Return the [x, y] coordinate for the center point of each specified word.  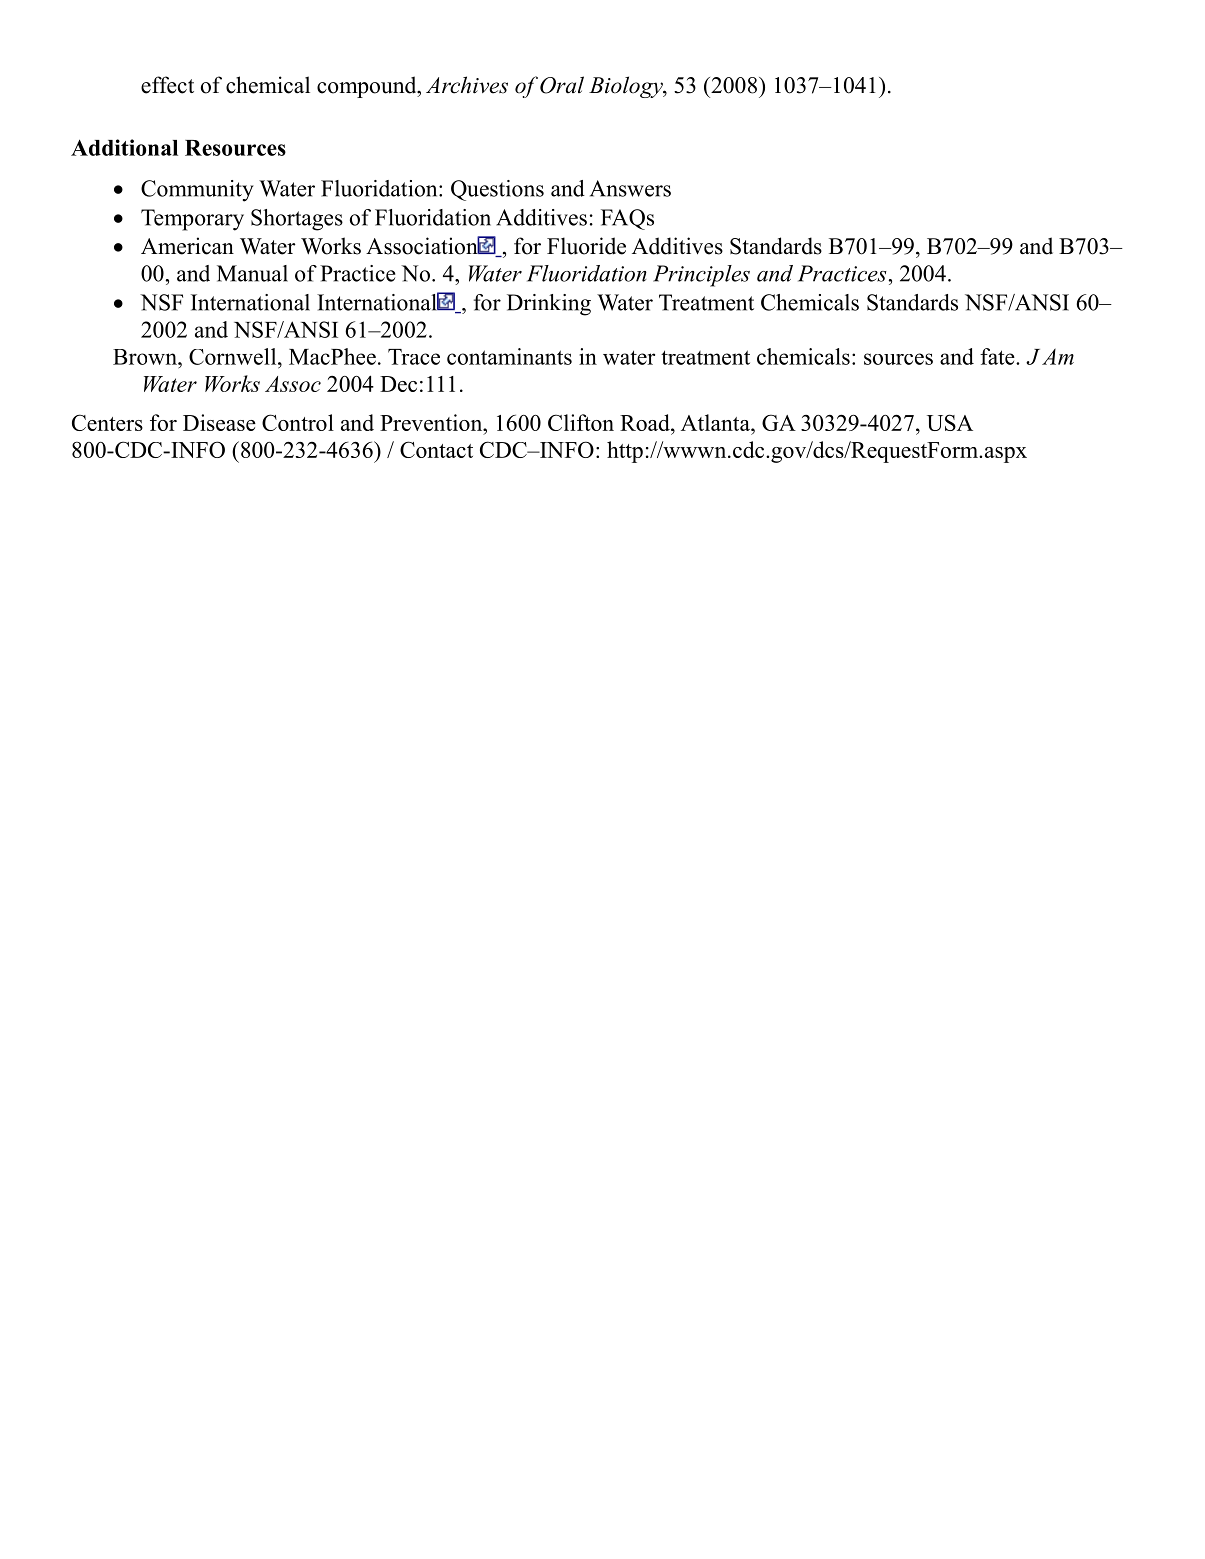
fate [998, 356]
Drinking [549, 305]
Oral [562, 85]
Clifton [581, 422]
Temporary [192, 220]
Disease [219, 422]
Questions [497, 190]
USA [950, 422]
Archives [467, 85]
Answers [630, 188]
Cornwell [234, 356]
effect [167, 85]
